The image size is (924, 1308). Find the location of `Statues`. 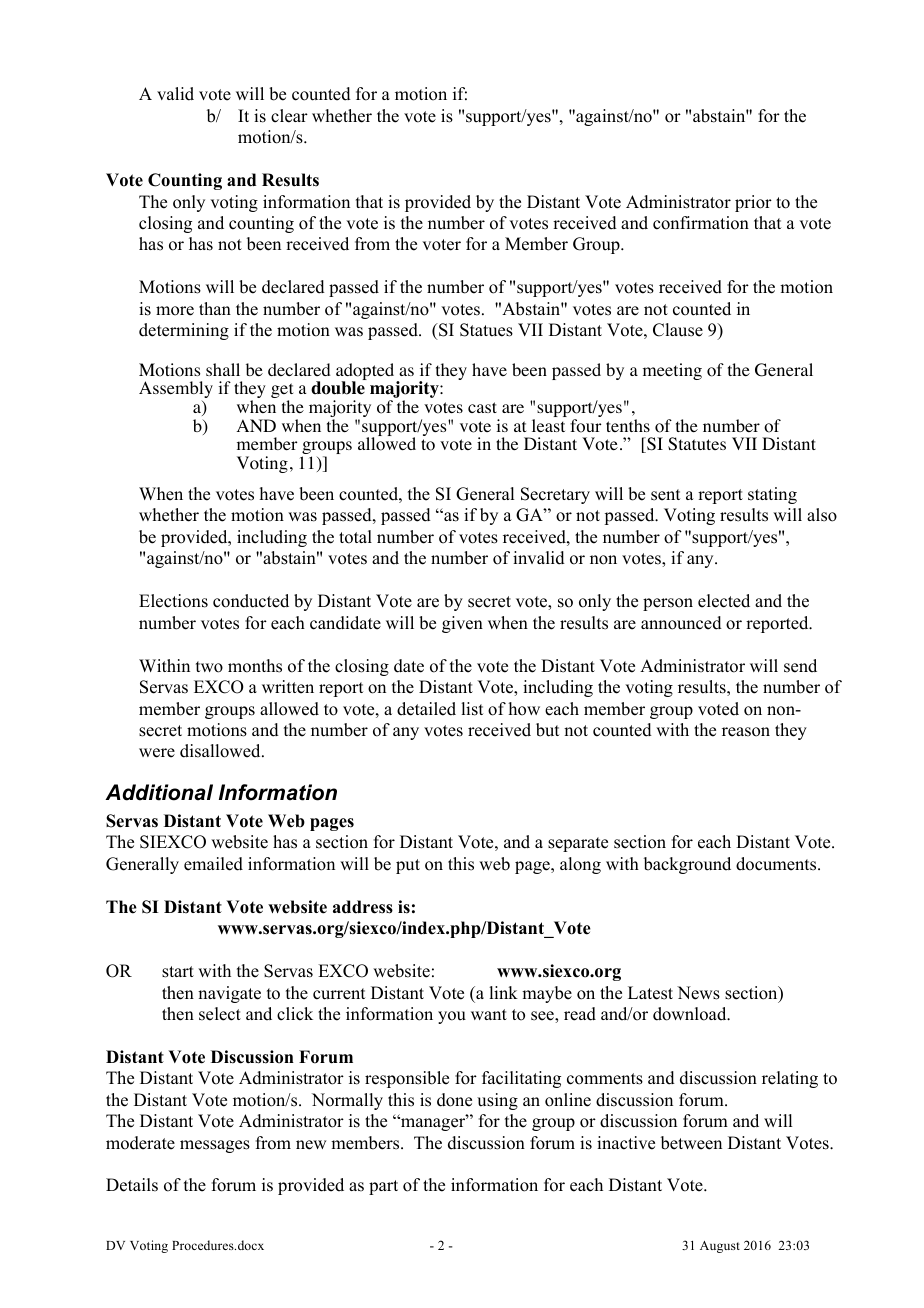

Statues is located at coordinates (486, 330).
